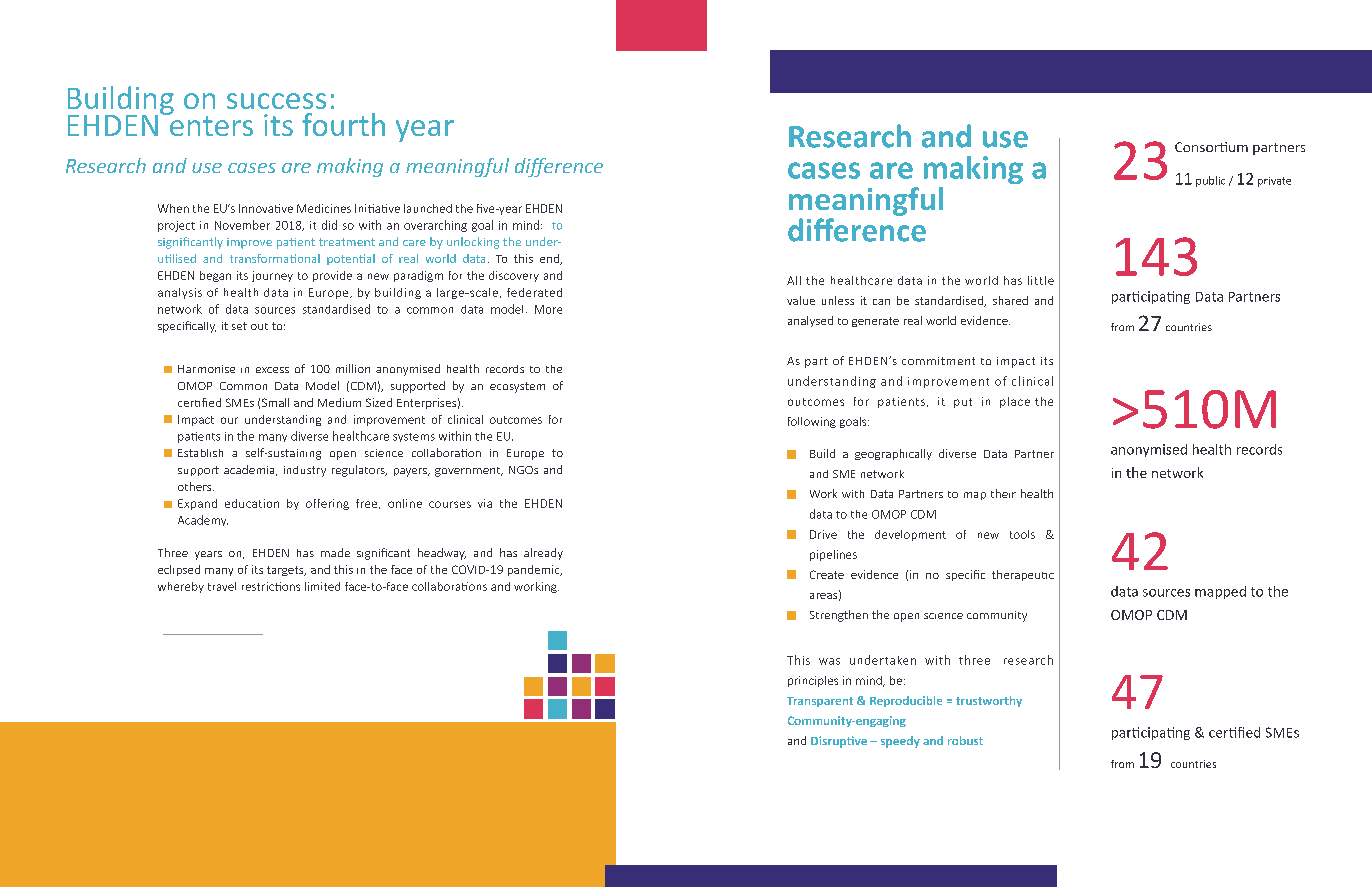  Describe the element at coordinates (1211, 147) in the page. I see `Consortium` at that location.
